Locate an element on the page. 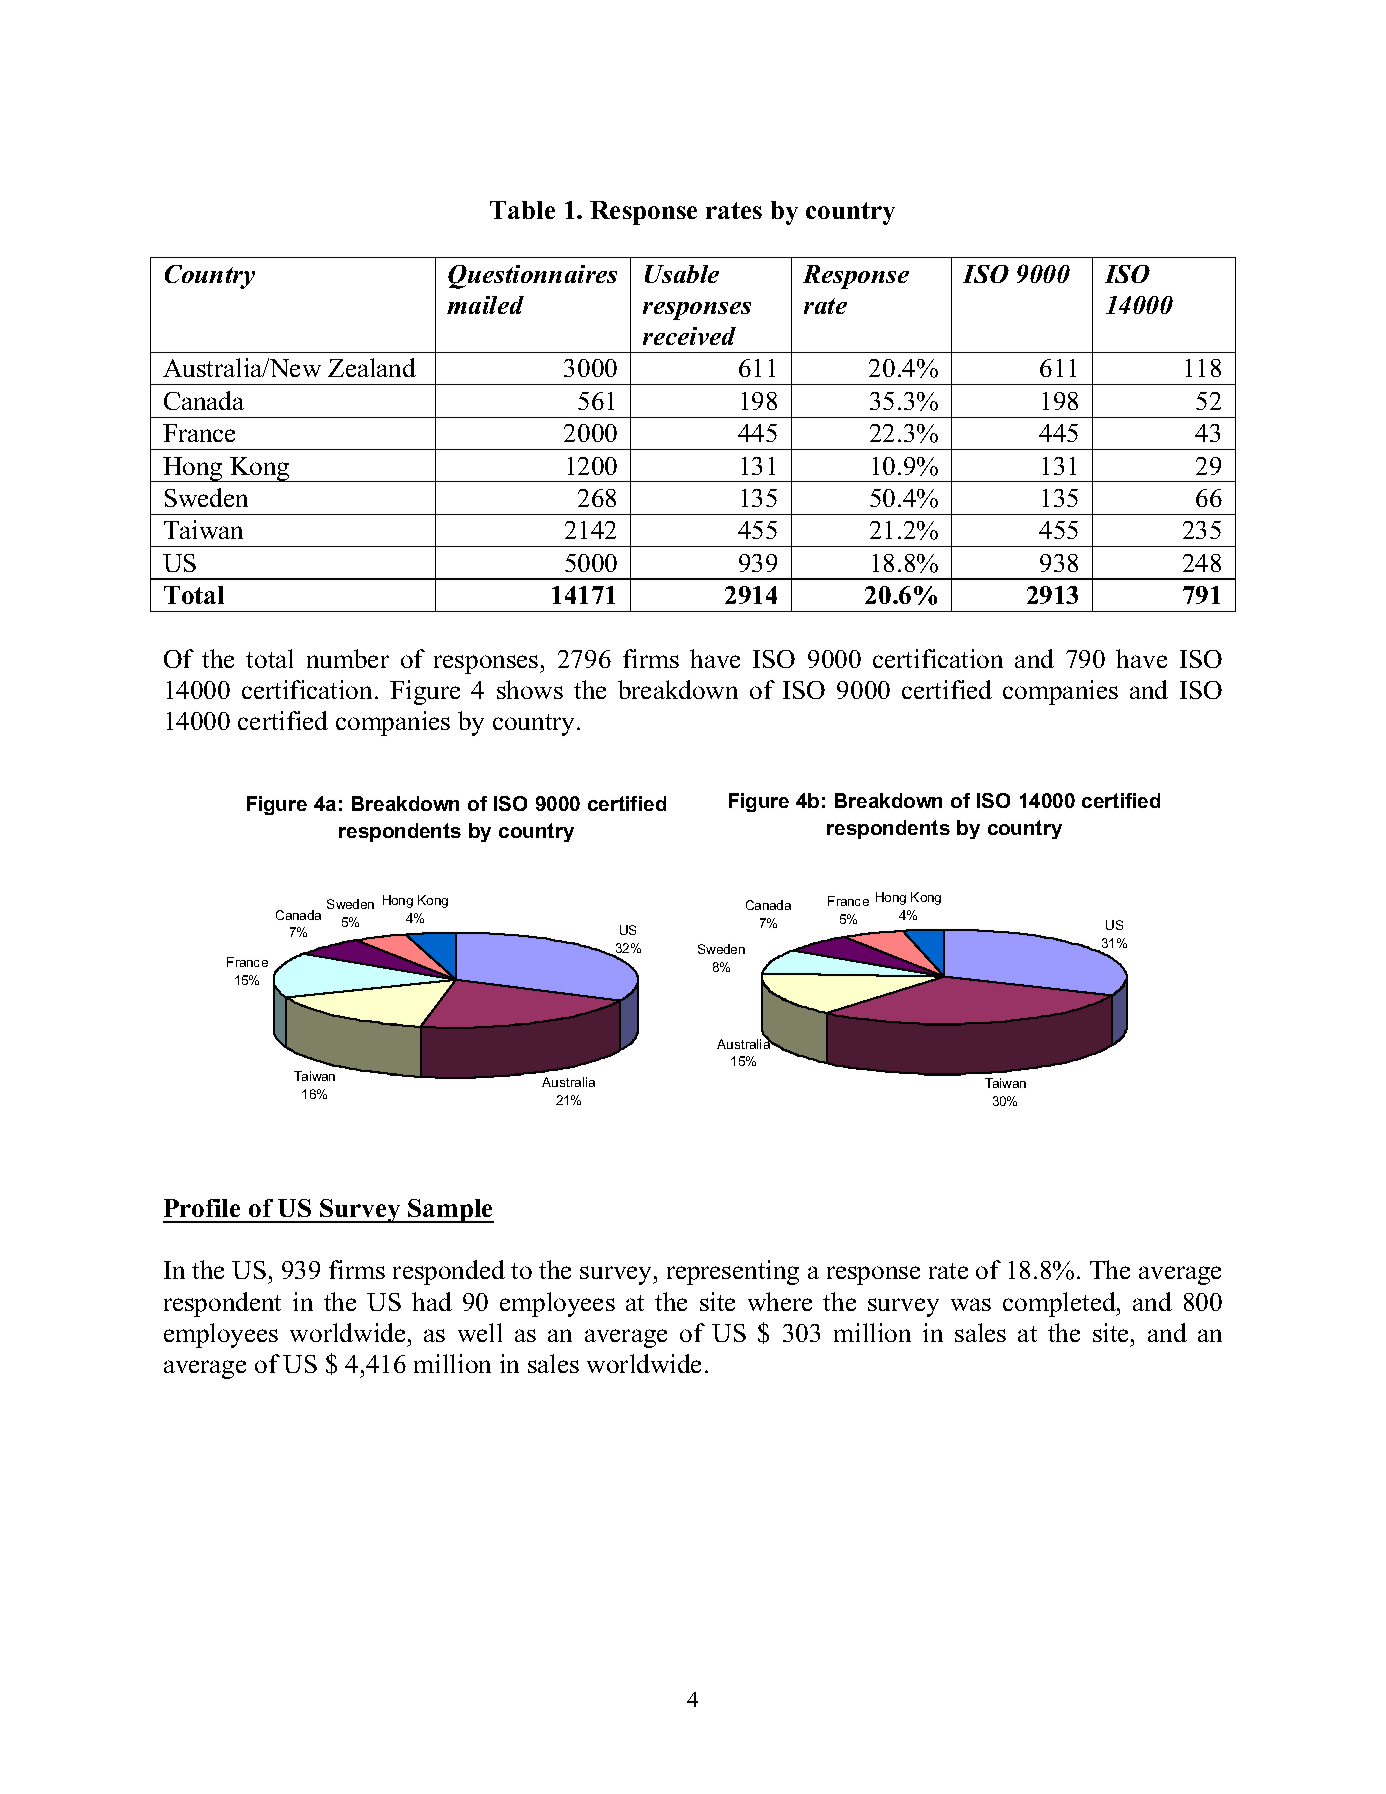 The height and width of the page is (1794, 1386). was is located at coordinates (971, 1304).
